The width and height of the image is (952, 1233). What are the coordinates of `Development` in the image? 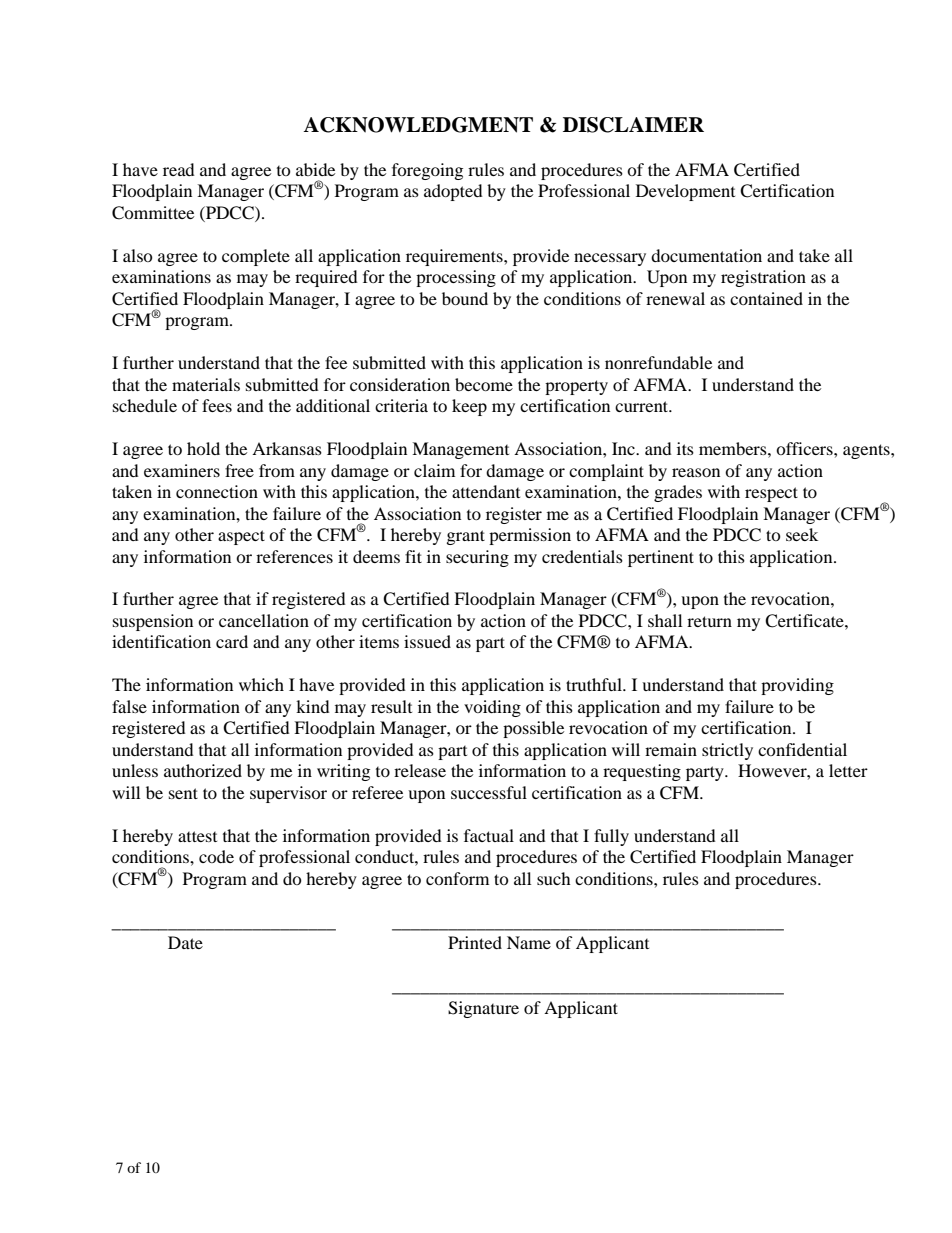 It's located at (685, 192).
